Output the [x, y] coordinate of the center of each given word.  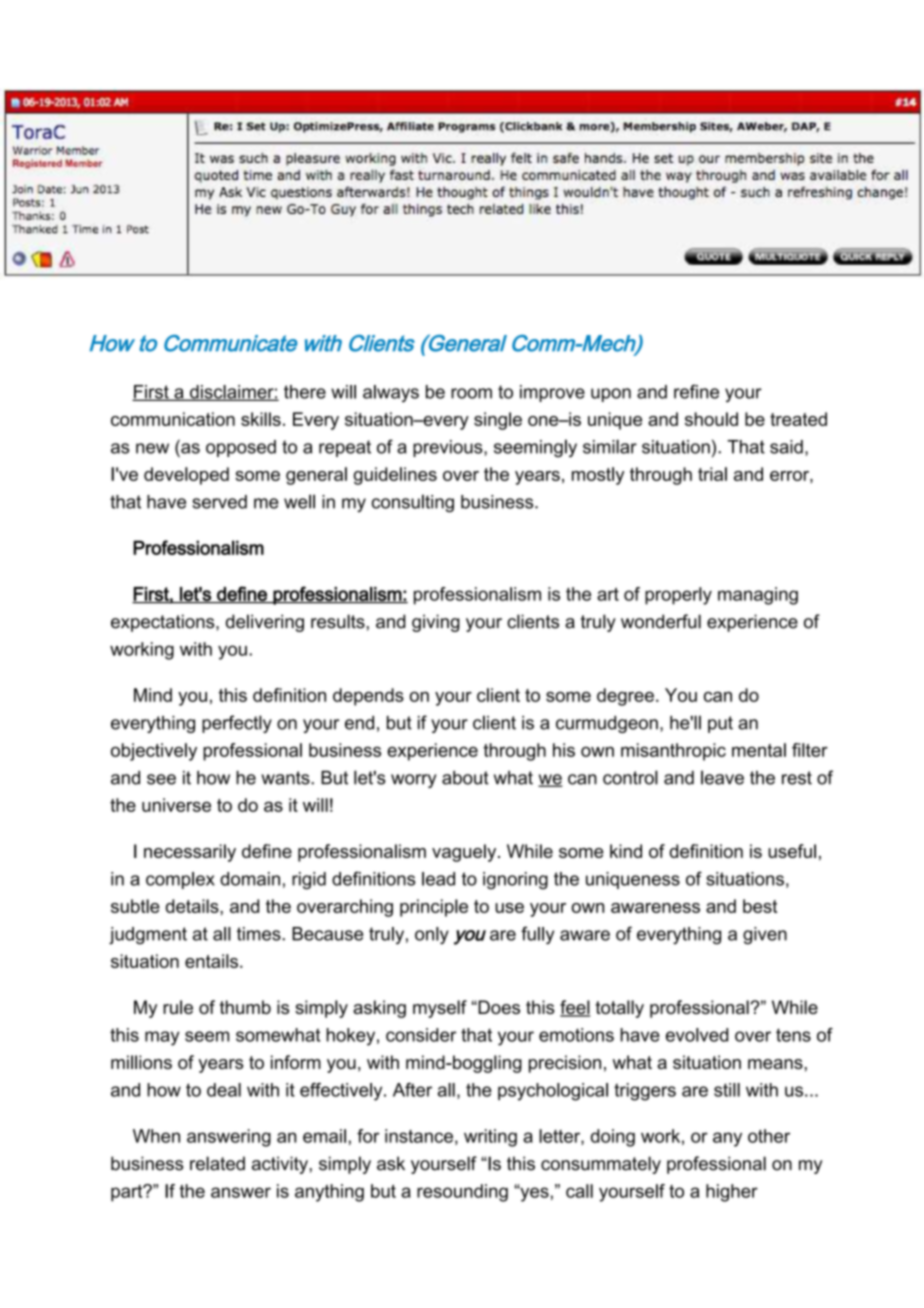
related [217, 1163]
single [498, 421]
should [711, 419]
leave [722, 777]
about [465, 778]
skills [261, 419]
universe [176, 805]
